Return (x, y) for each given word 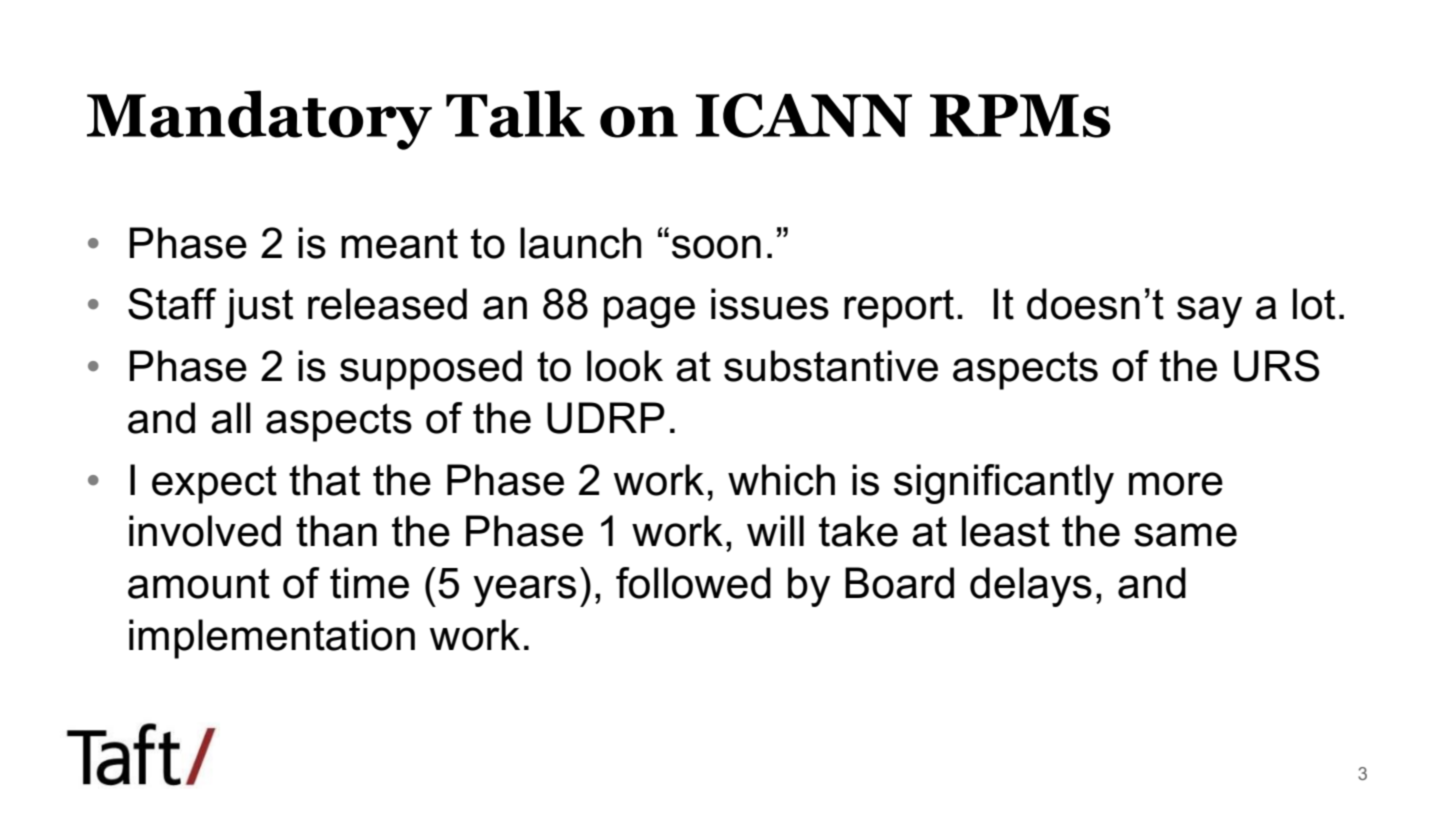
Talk (515, 114)
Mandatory (259, 120)
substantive (831, 366)
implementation (272, 639)
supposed (431, 370)
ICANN (804, 115)
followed (693, 583)
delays (1031, 587)
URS (1277, 366)
